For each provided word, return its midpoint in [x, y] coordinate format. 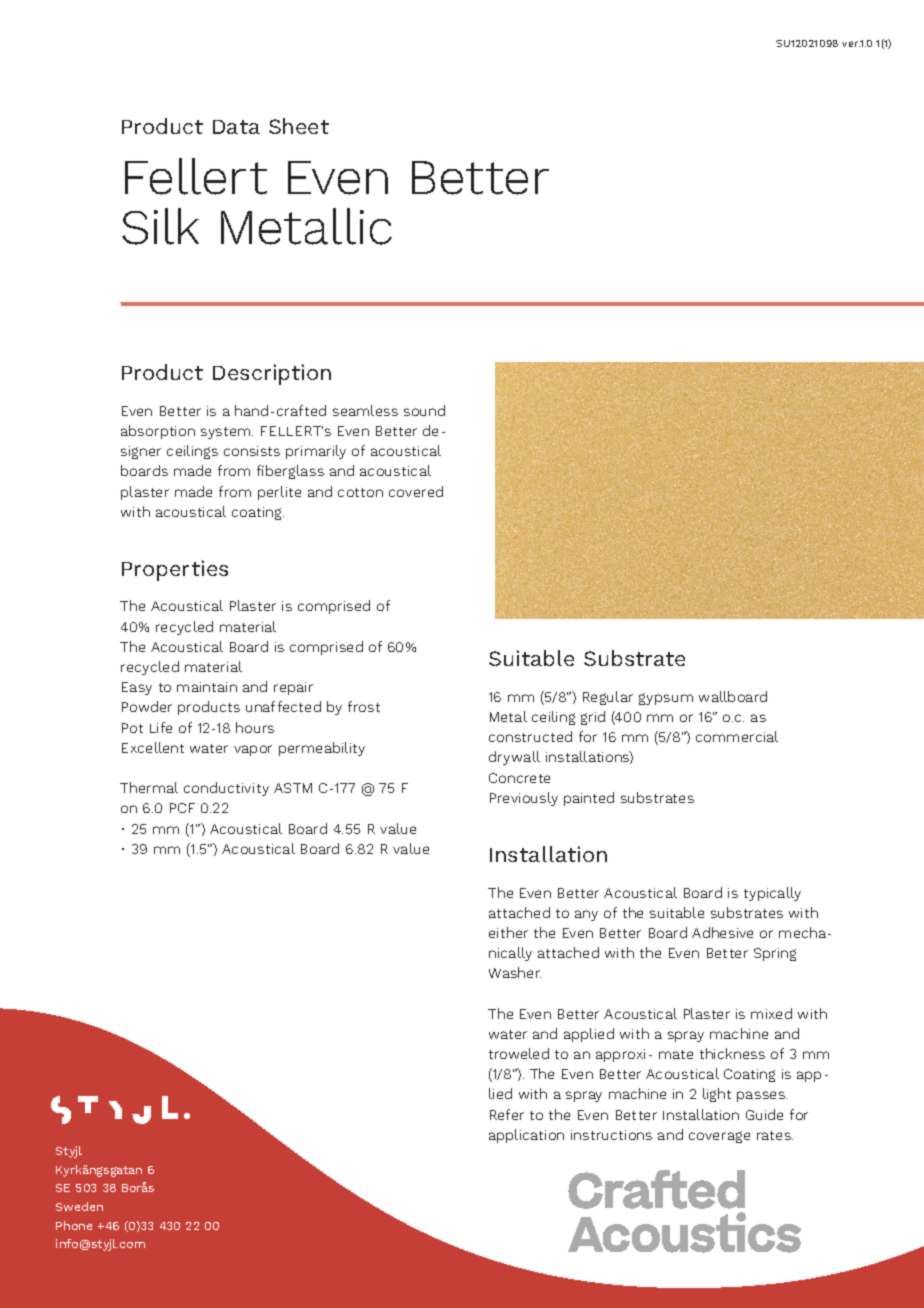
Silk [160, 226]
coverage [719, 1137]
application [526, 1136]
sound [424, 410]
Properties [175, 570]
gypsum [666, 699]
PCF [182, 808]
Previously [524, 799]
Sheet [299, 126]
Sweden [79, 1206]
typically [772, 894]
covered [416, 491]
